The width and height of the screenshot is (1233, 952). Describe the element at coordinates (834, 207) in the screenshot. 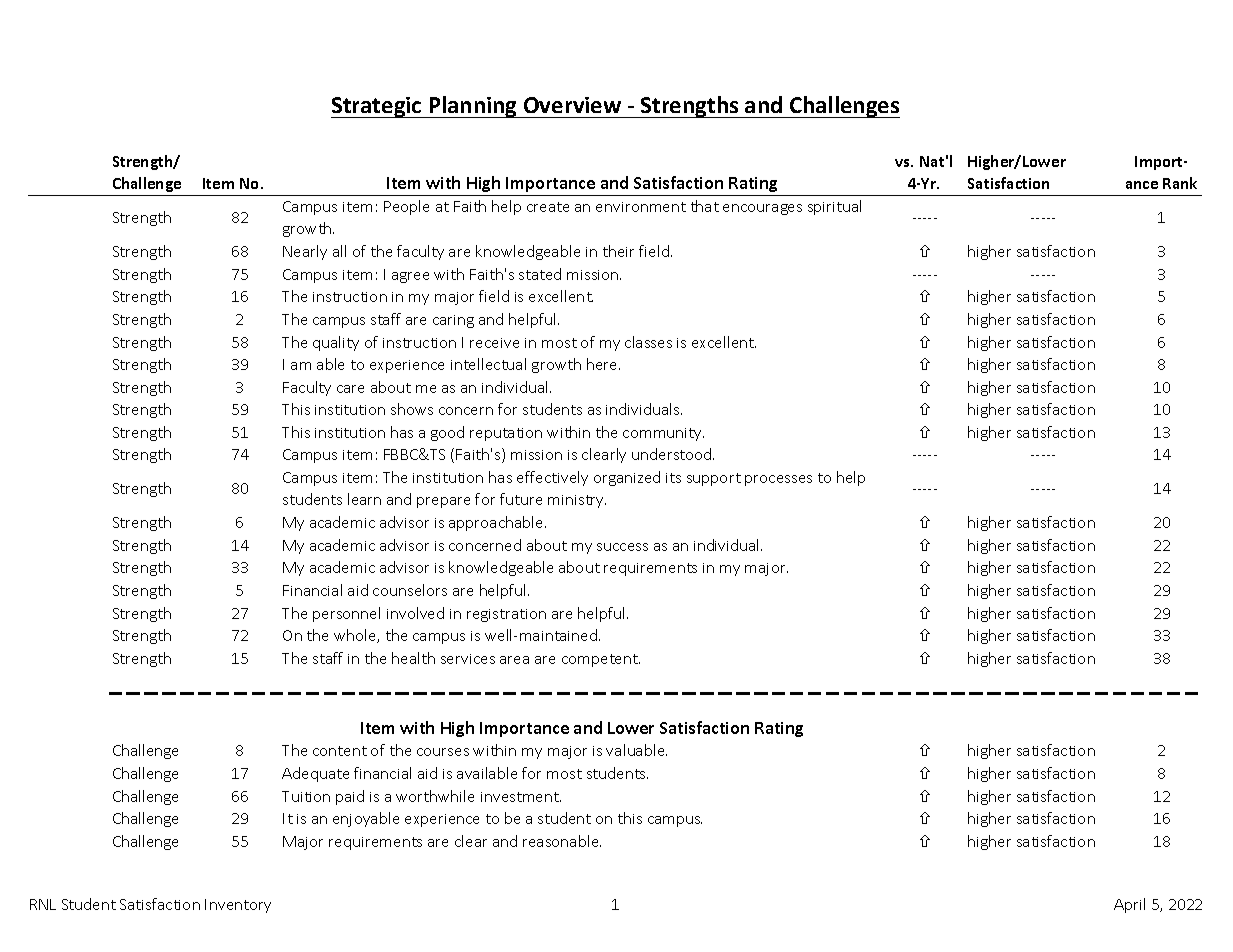

I see `spiritual` at that location.
